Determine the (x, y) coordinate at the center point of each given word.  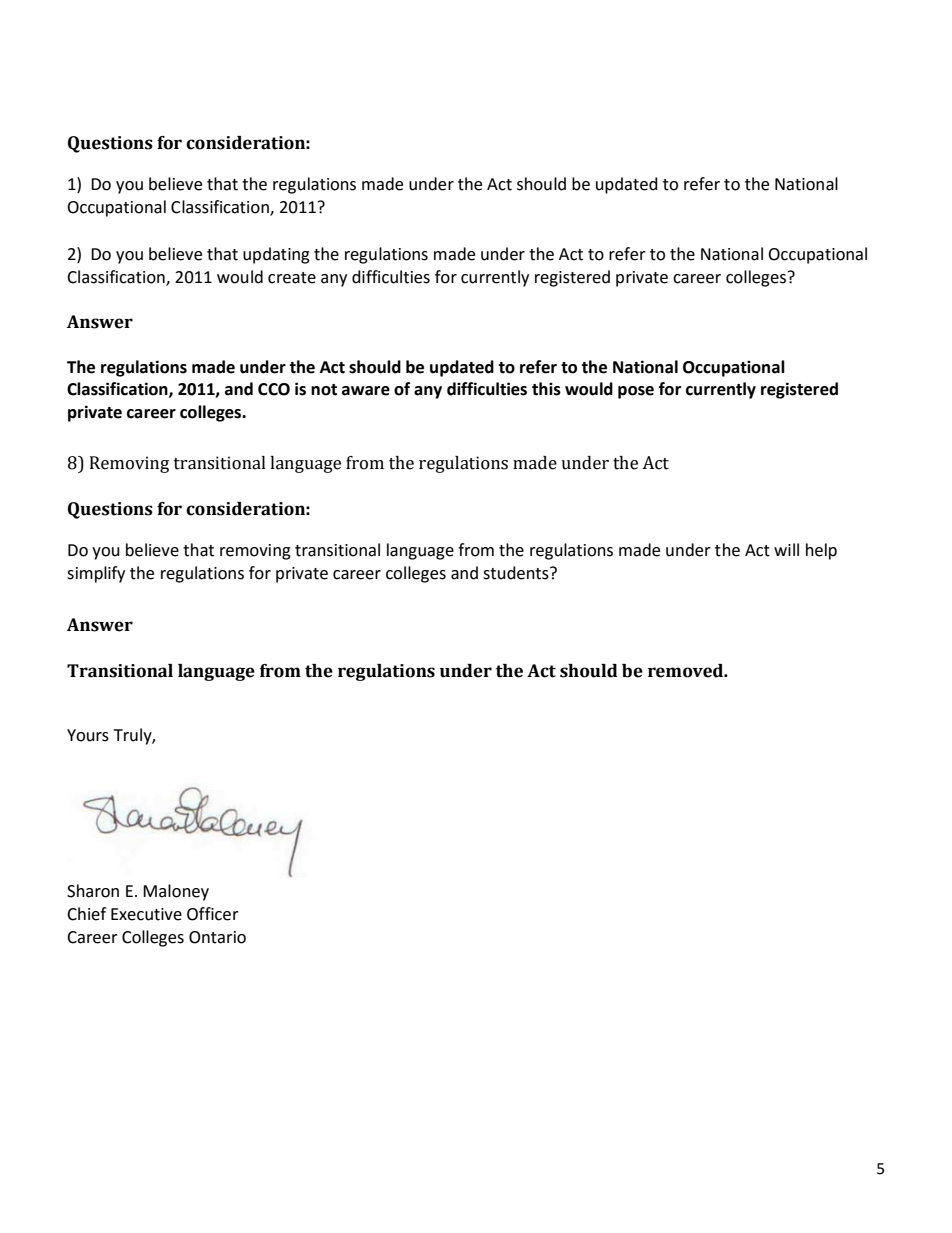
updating (276, 255)
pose (636, 392)
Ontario (217, 937)
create (292, 278)
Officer (213, 914)
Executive (146, 914)
